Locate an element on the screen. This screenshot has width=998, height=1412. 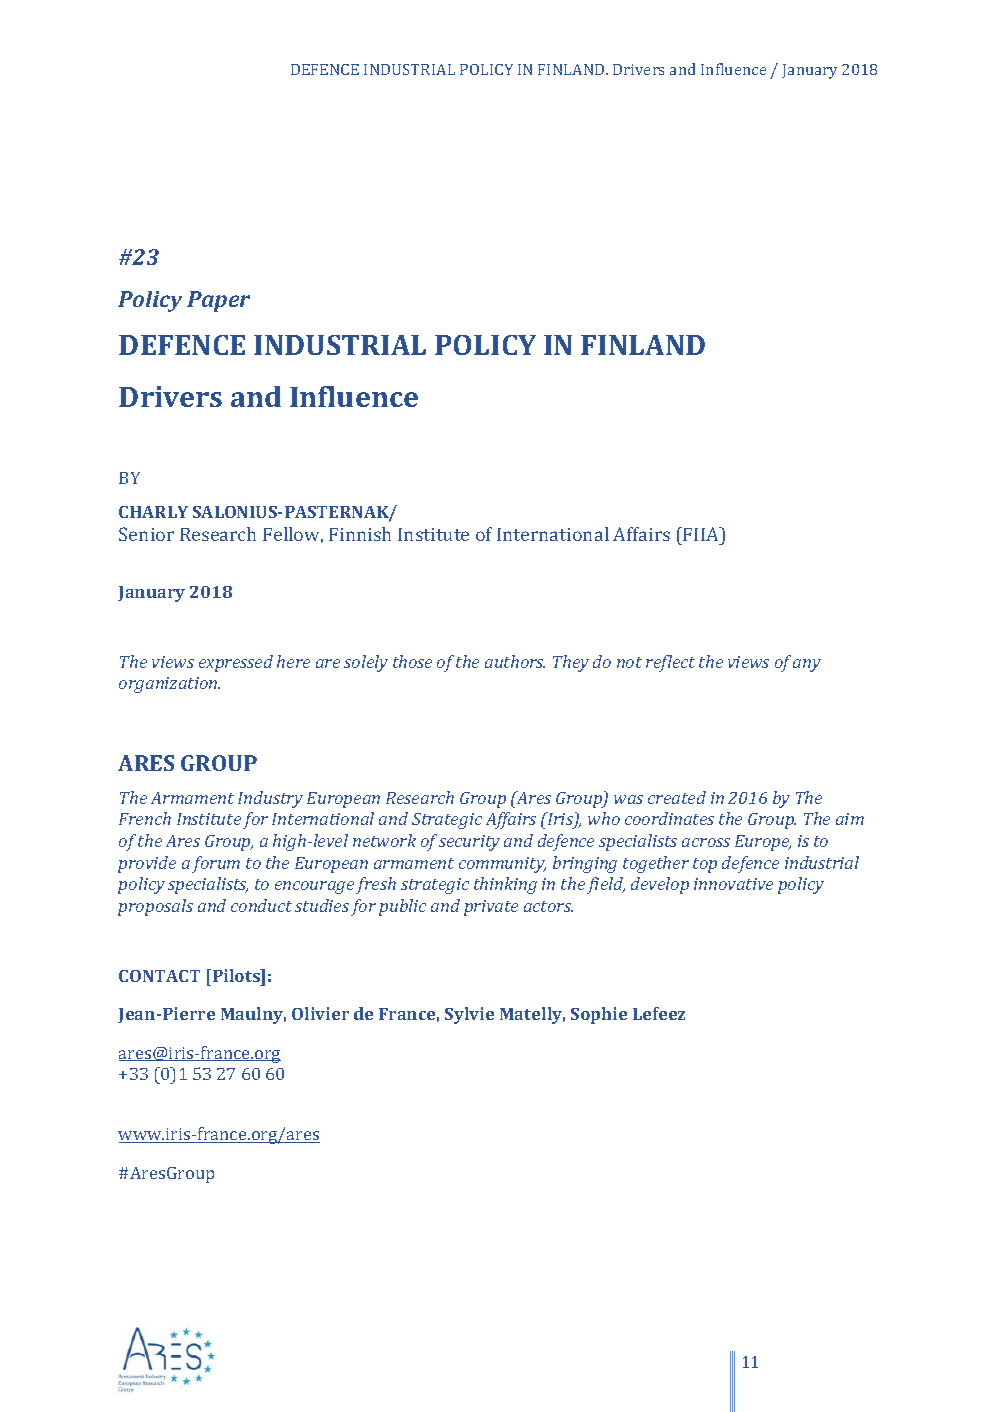
innovative is located at coordinates (733, 884).
